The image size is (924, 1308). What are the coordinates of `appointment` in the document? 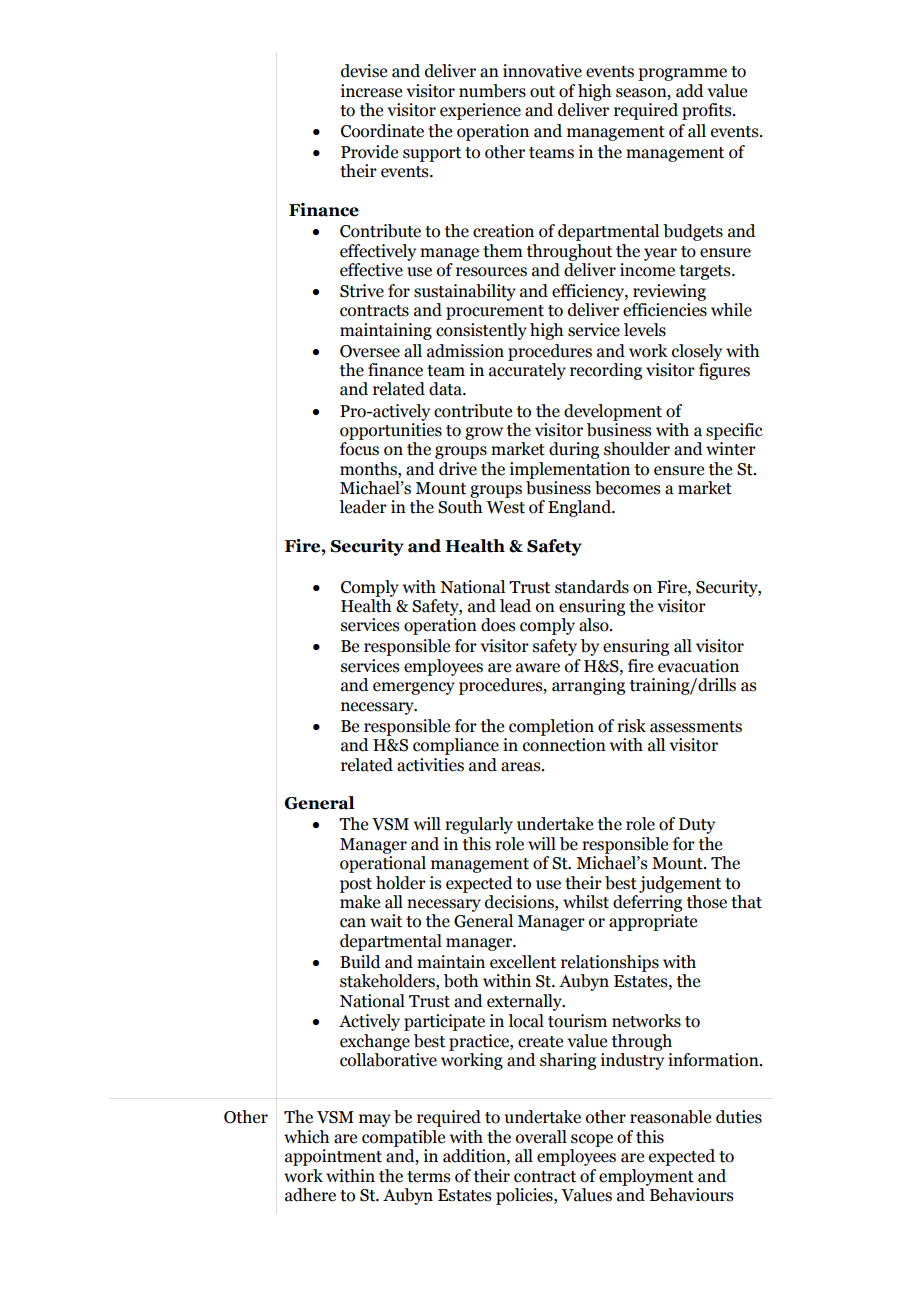 It's located at (333, 1157).
